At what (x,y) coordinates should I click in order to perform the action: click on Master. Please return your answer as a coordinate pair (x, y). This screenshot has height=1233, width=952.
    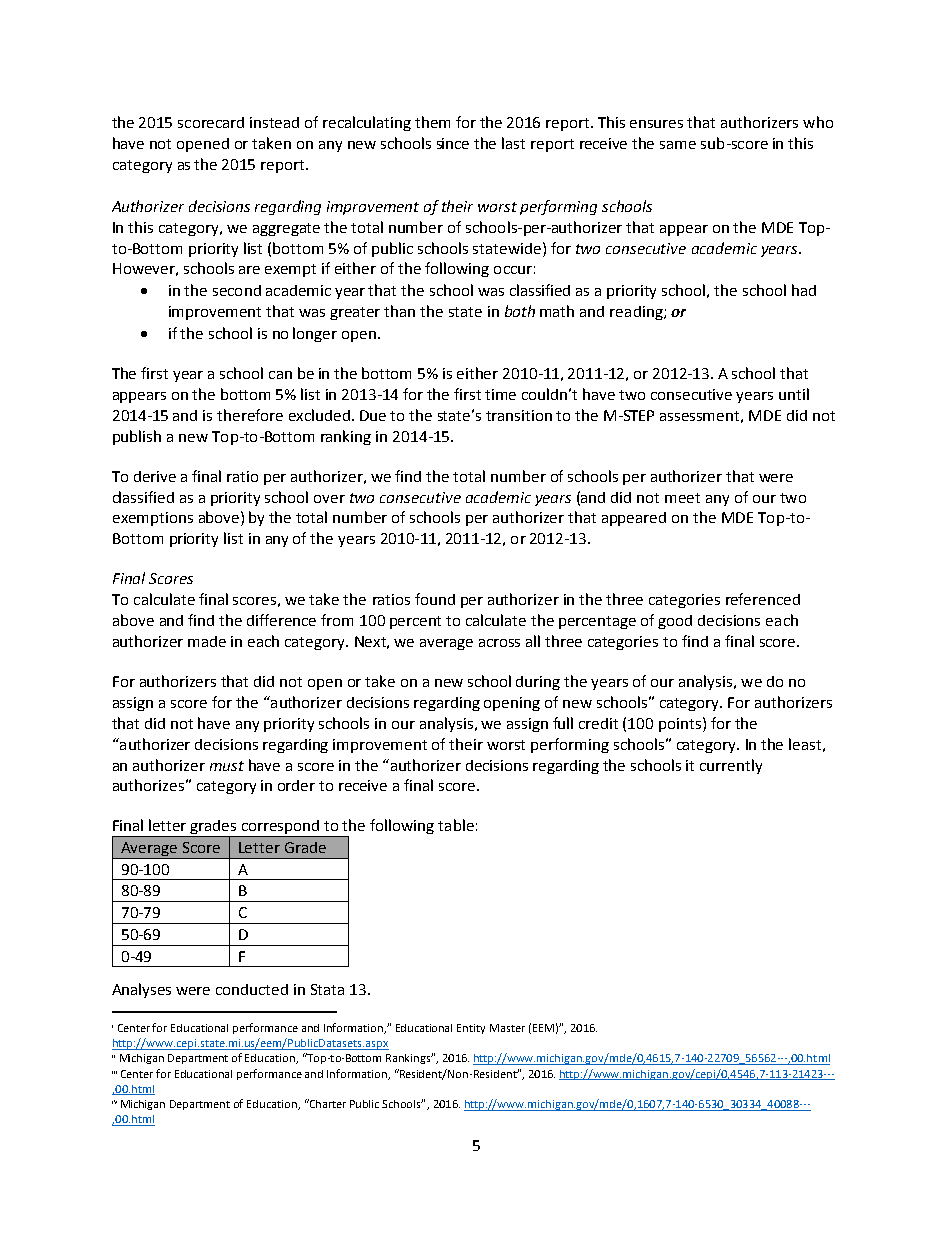
    Looking at the image, I should click on (507, 1028).
